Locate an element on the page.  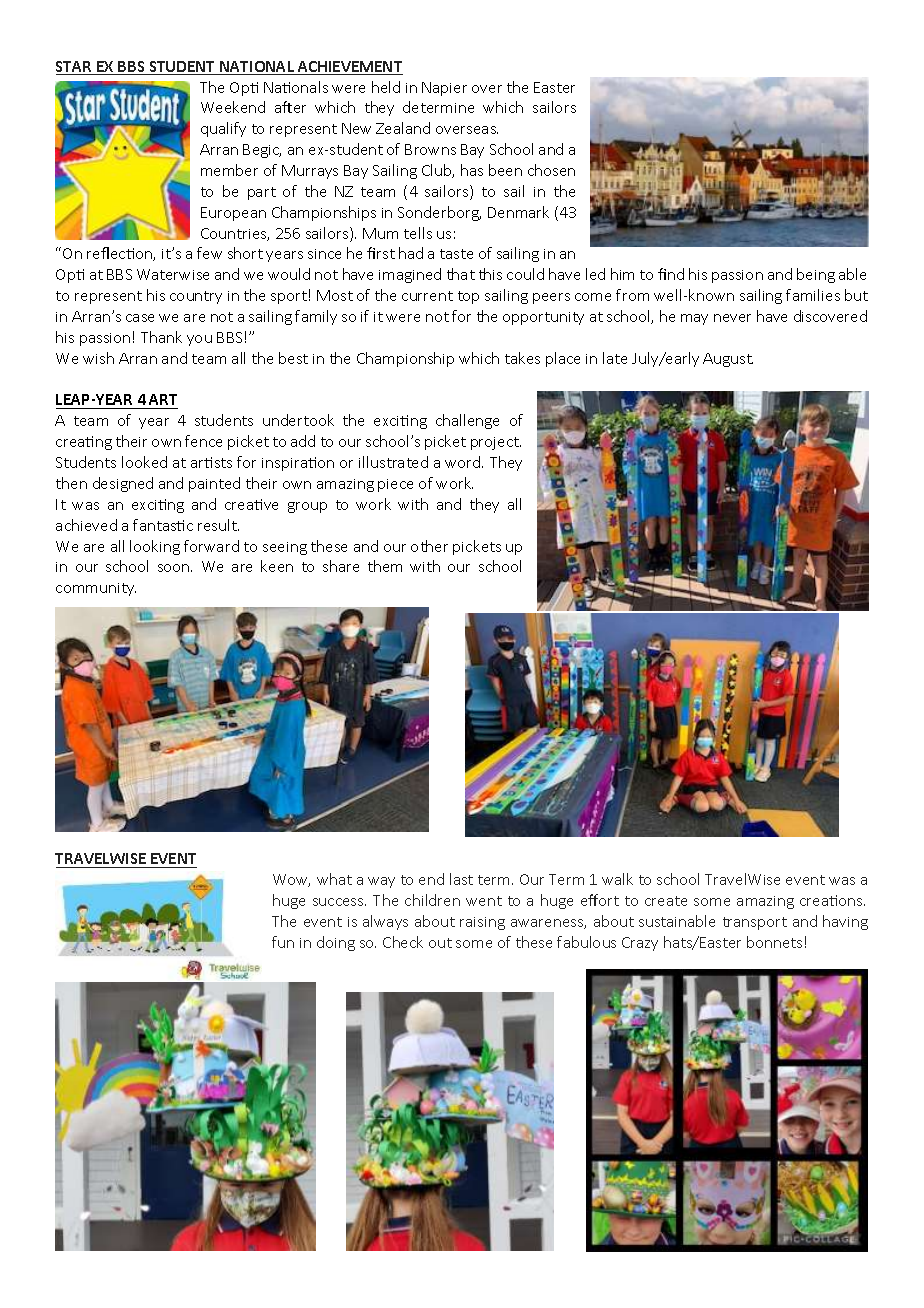
takes is located at coordinates (522, 358).
